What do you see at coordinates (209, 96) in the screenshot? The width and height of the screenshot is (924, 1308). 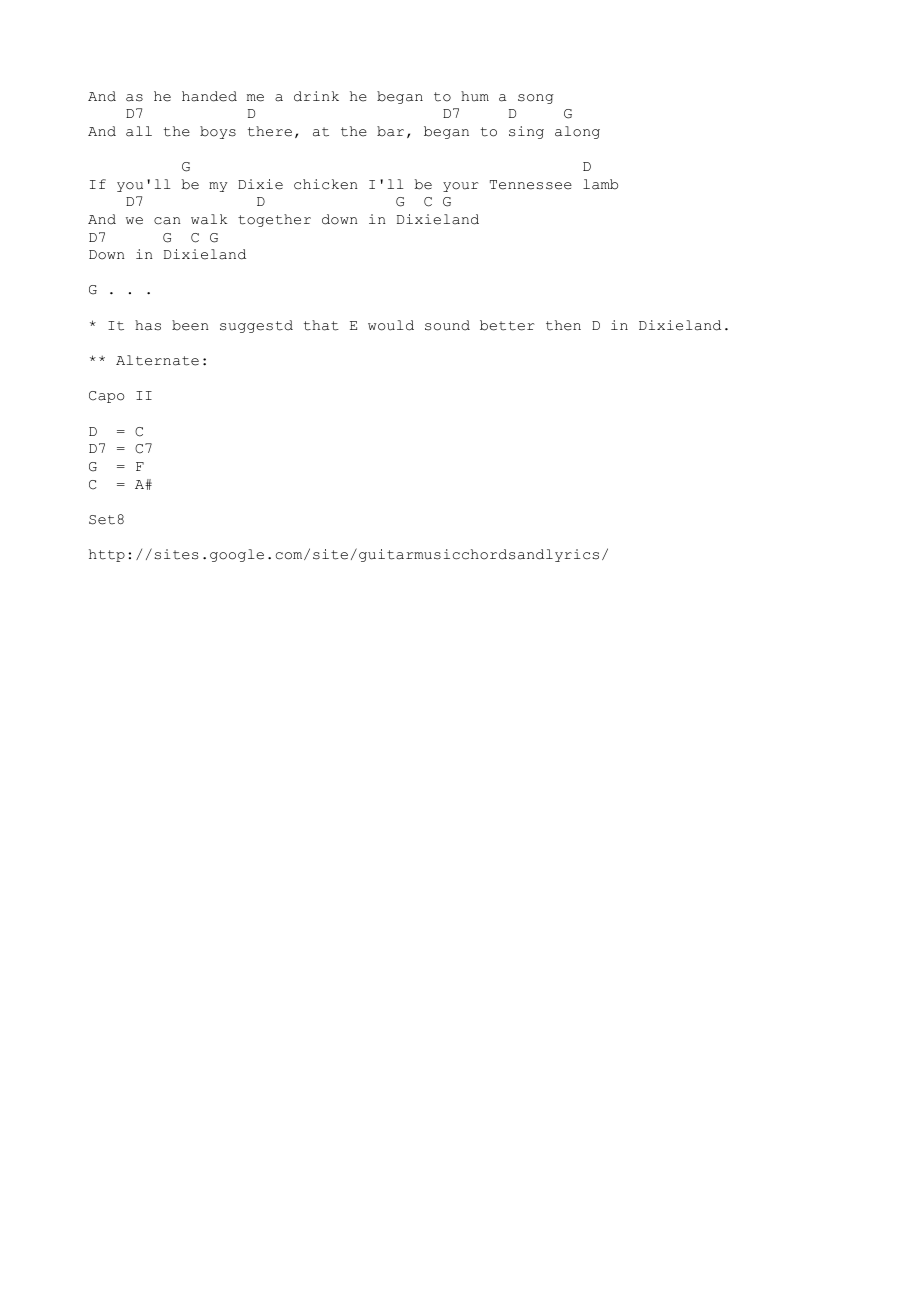 I see `handed` at bounding box center [209, 96].
